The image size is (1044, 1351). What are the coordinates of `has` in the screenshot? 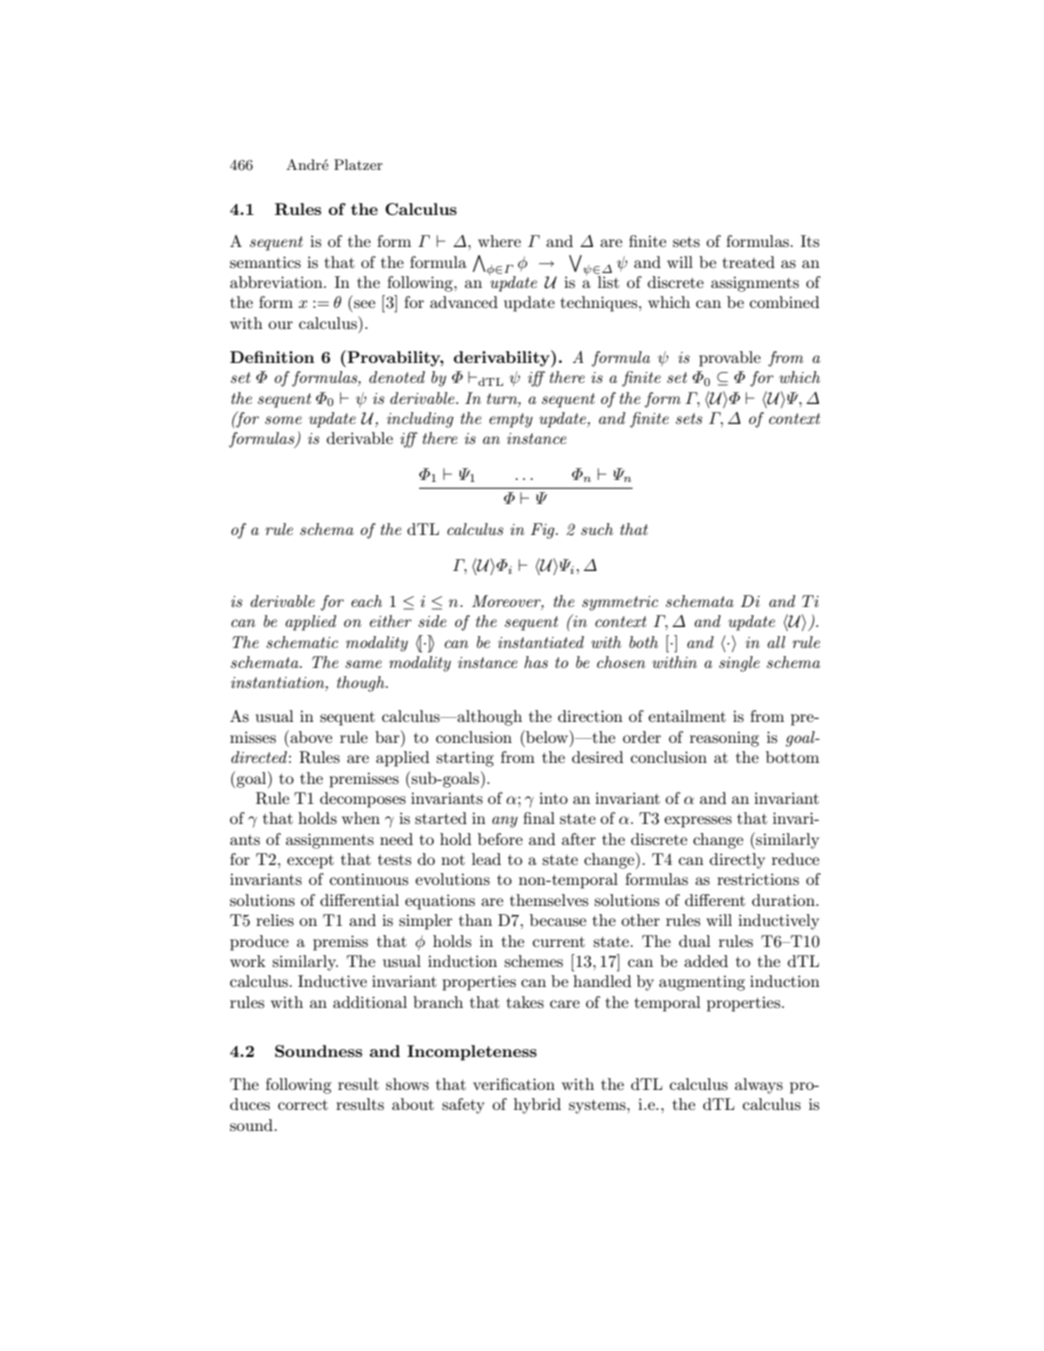 It's located at (536, 662).
